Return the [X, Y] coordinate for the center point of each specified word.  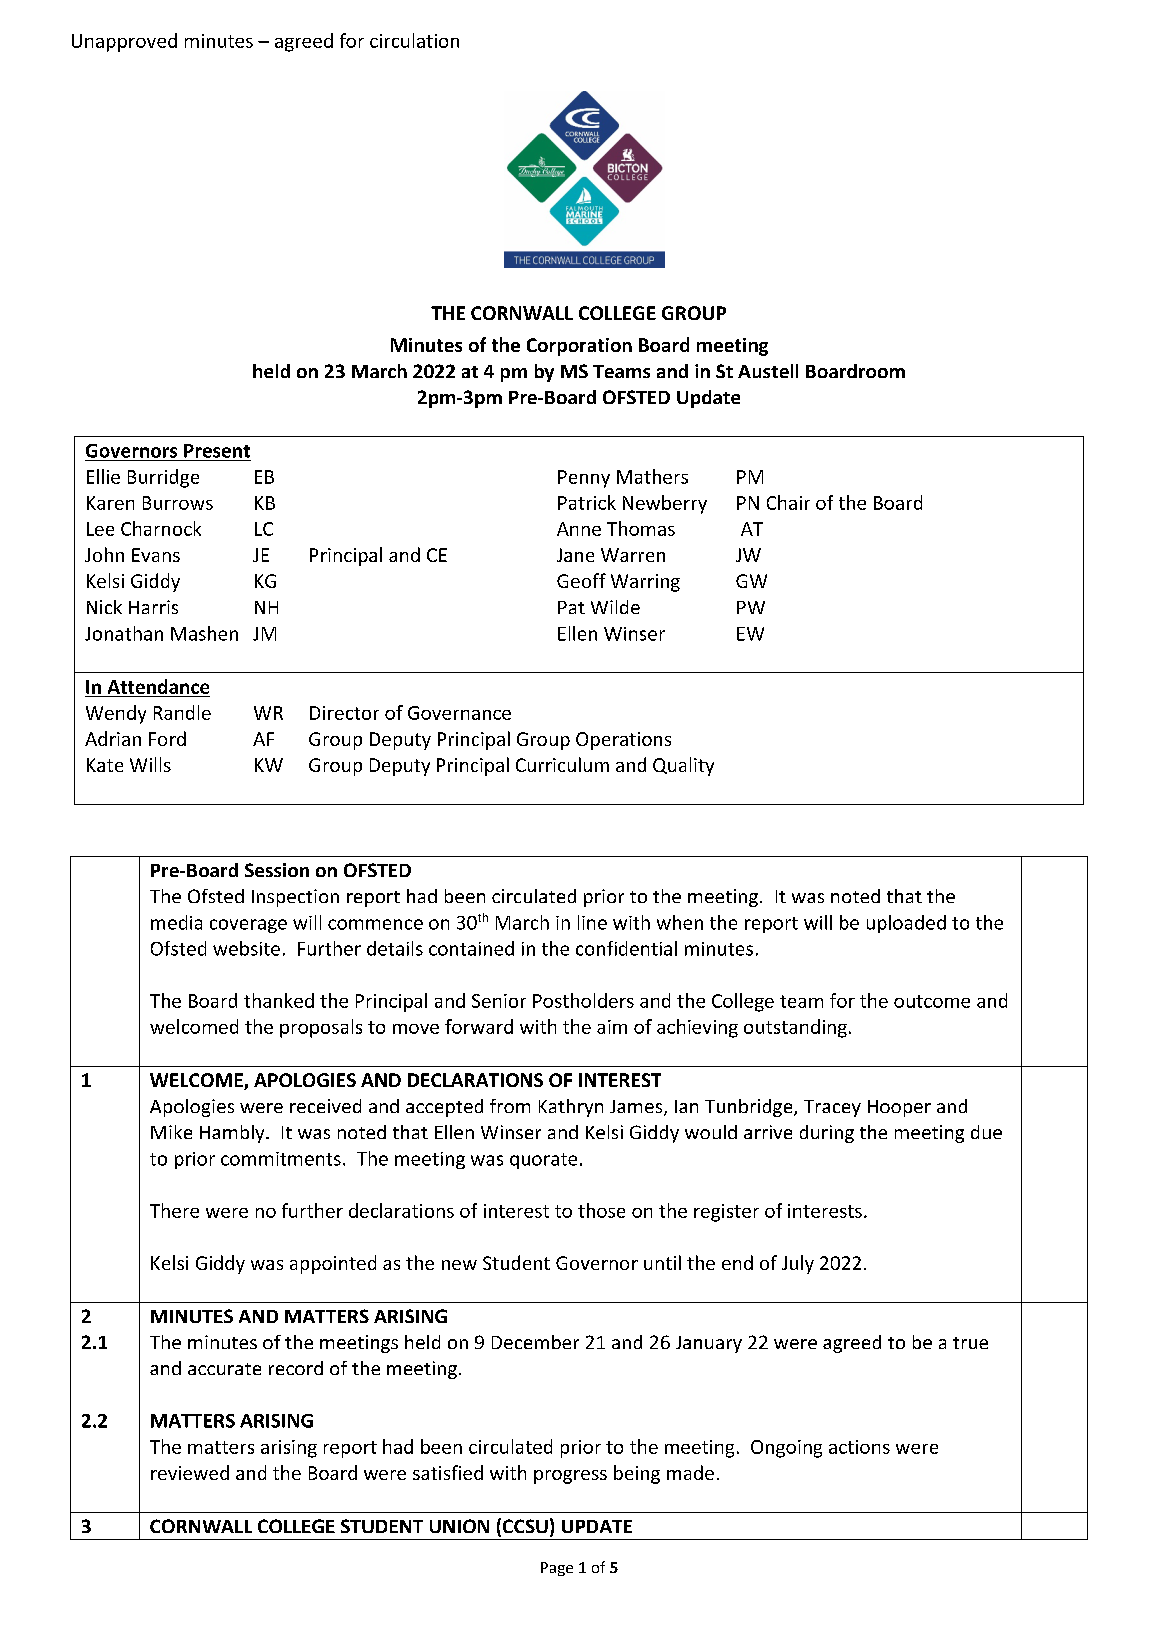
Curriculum [562, 764]
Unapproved [124, 42]
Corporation [579, 347]
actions [859, 1447]
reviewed [190, 1472]
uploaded [906, 924]
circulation [414, 40]
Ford [167, 738]
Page [557, 1569]
